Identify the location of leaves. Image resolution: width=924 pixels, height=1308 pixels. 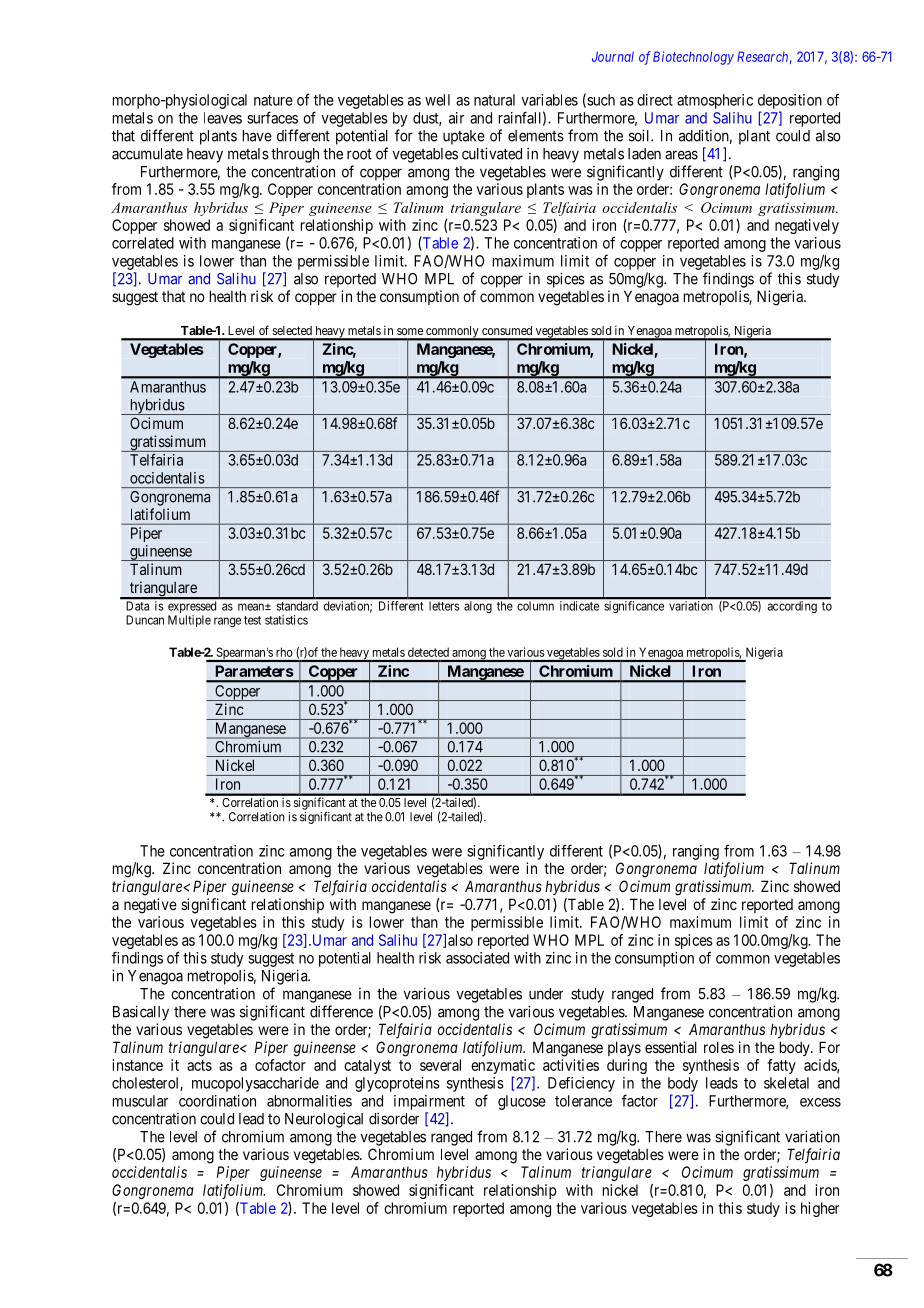
(223, 118).
